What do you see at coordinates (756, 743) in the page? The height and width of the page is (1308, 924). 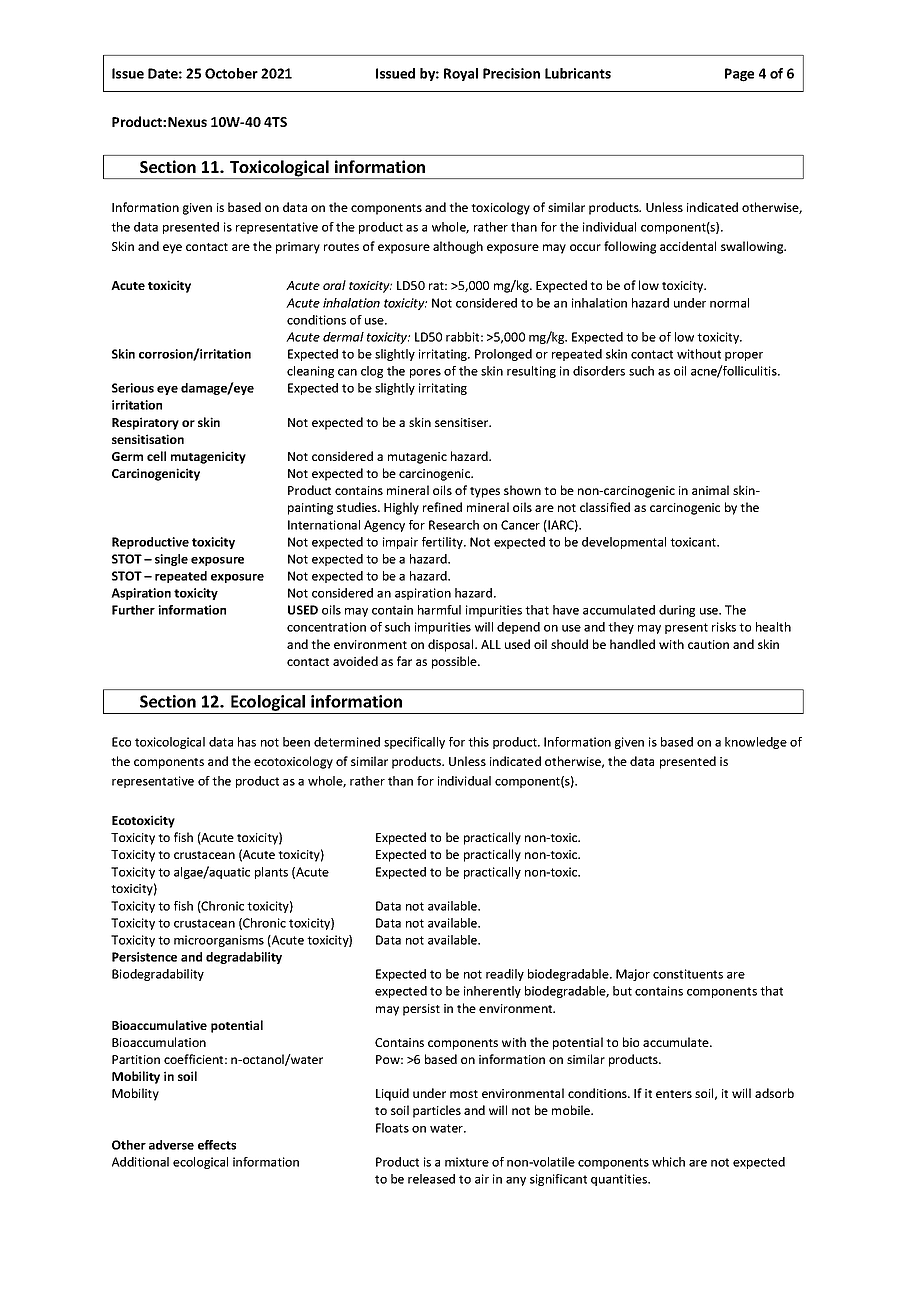 I see `knowledge` at bounding box center [756, 743].
